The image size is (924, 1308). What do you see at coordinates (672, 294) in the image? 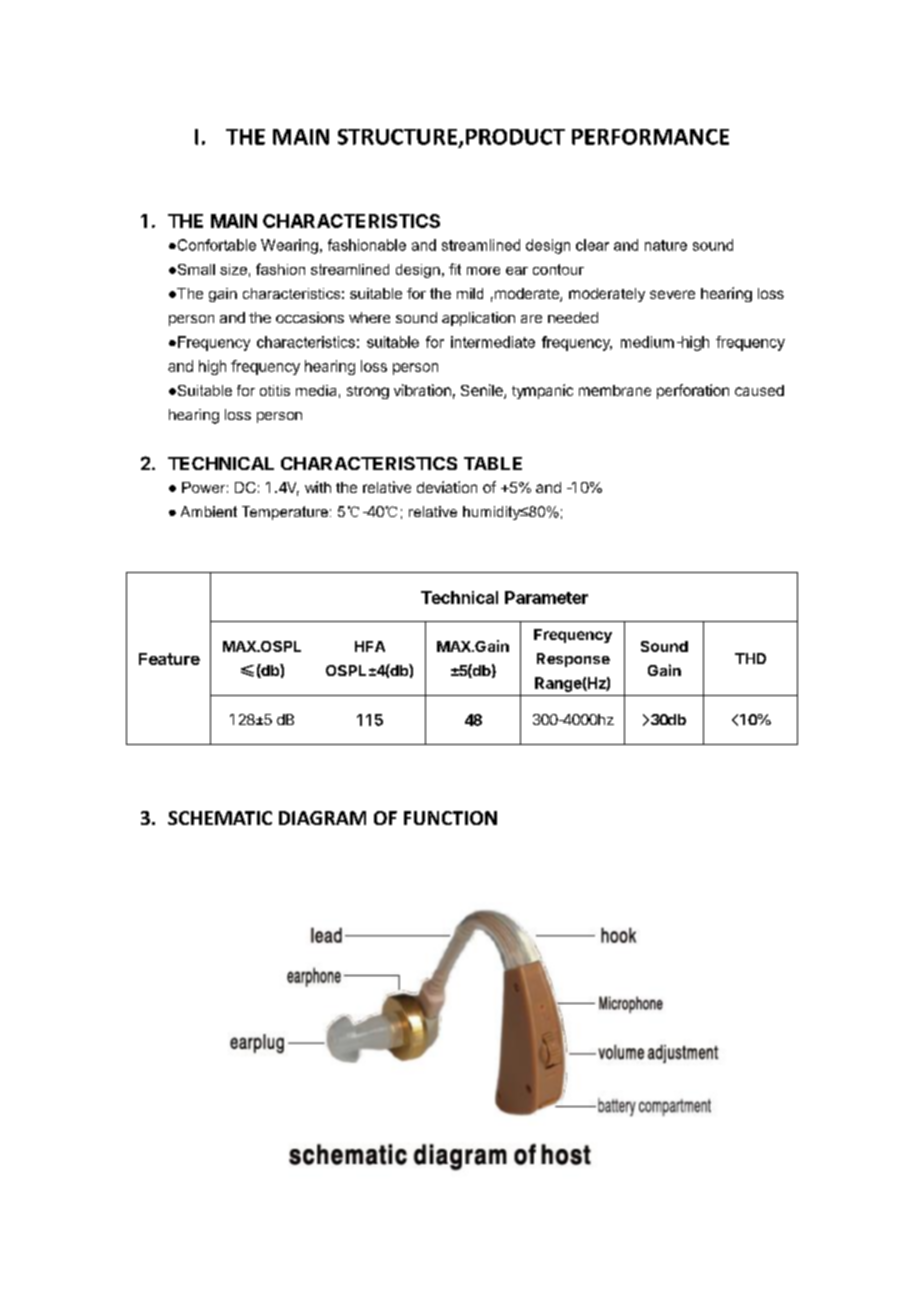
I see `severe` at bounding box center [672, 294].
